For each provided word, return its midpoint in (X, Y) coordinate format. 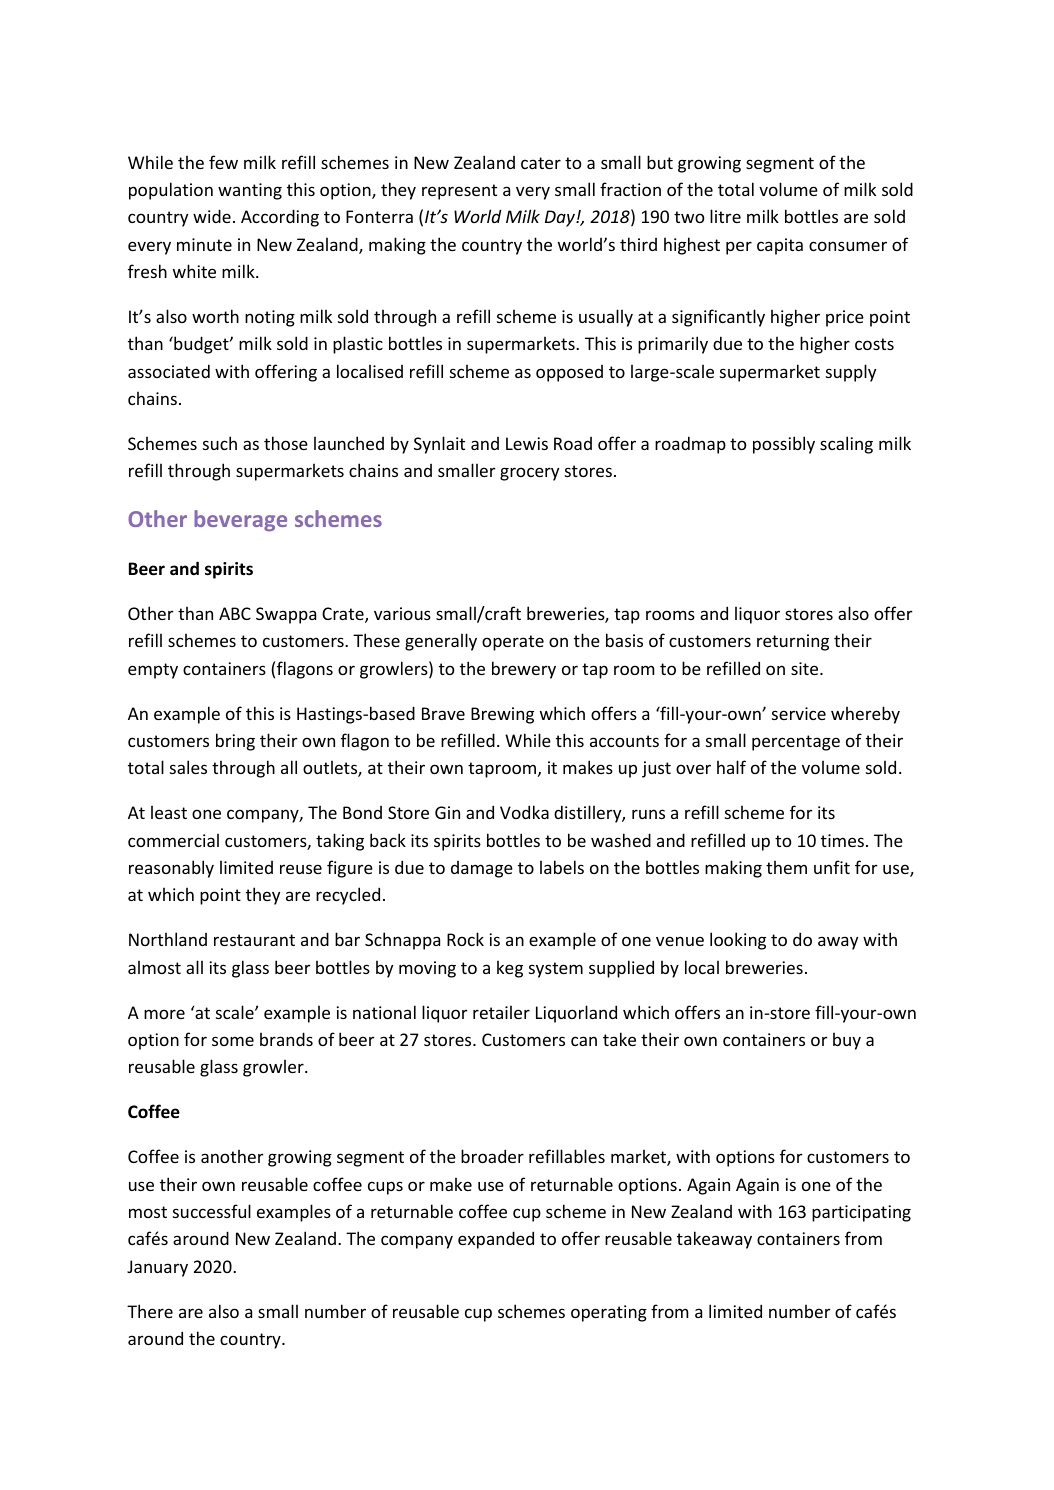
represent (459, 192)
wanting (250, 191)
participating (861, 1213)
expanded (496, 1240)
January (157, 1268)
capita (780, 246)
